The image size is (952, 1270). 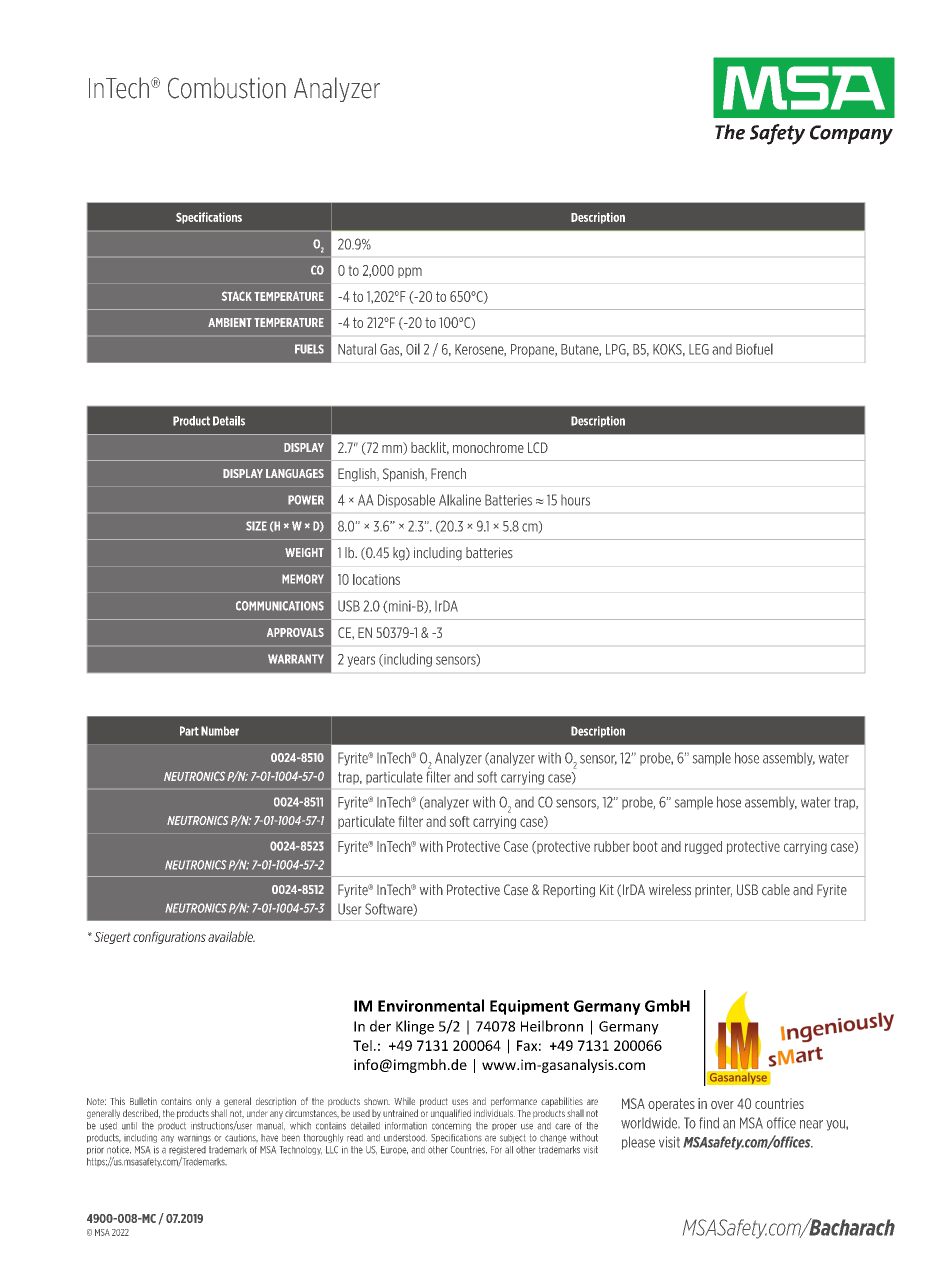 I want to click on ppm, so click(x=410, y=272).
